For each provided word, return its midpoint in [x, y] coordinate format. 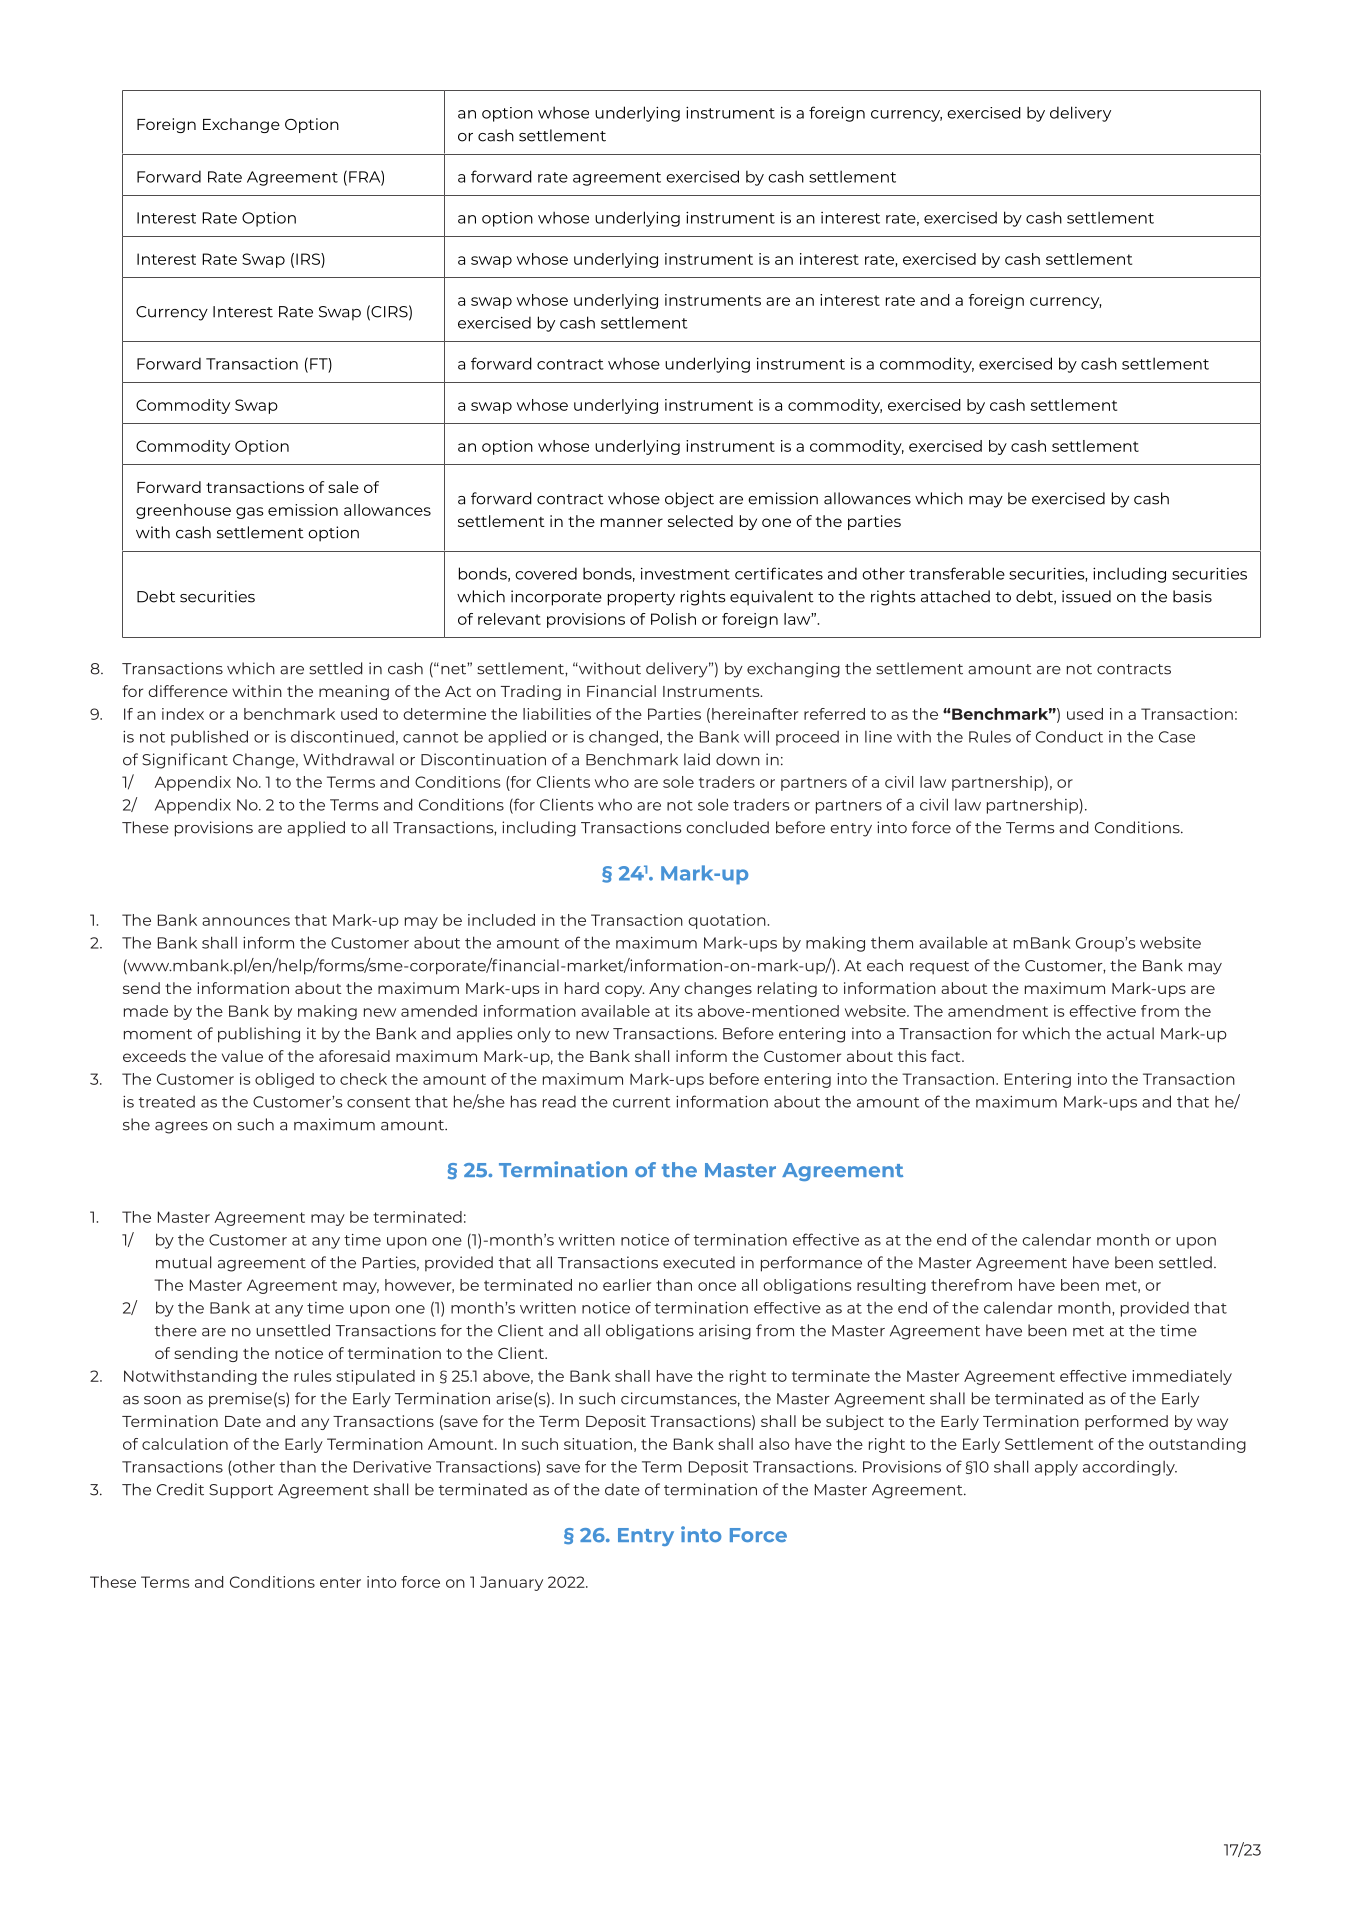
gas [250, 513]
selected [700, 521]
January [511, 1583]
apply [1056, 1468]
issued [1086, 596]
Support [241, 1491]
